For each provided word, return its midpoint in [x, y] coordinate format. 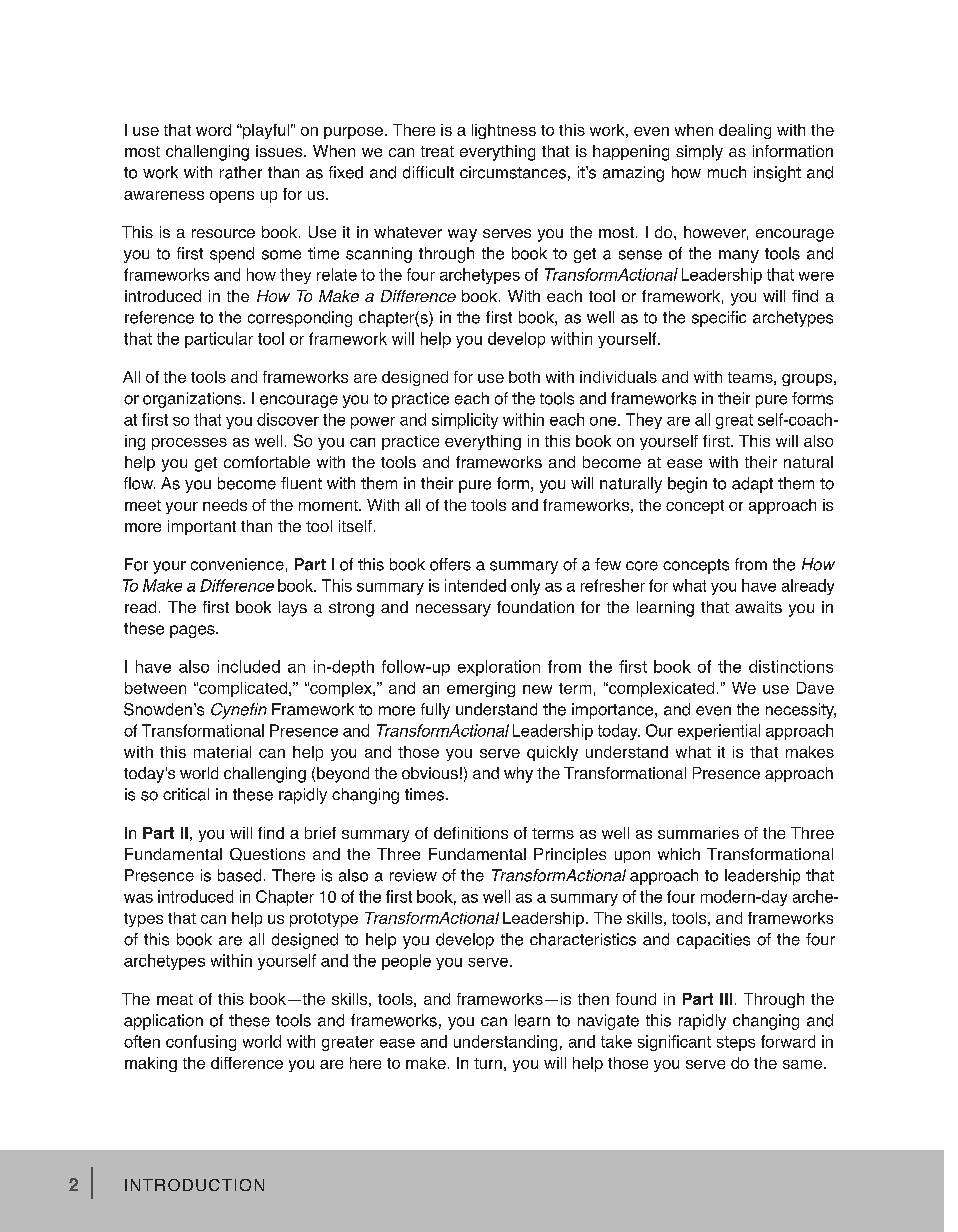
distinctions [791, 666]
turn [488, 1063]
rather [241, 172]
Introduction [194, 1185]
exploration [499, 668]
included [249, 666]
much [727, 172]
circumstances [513, 172]
